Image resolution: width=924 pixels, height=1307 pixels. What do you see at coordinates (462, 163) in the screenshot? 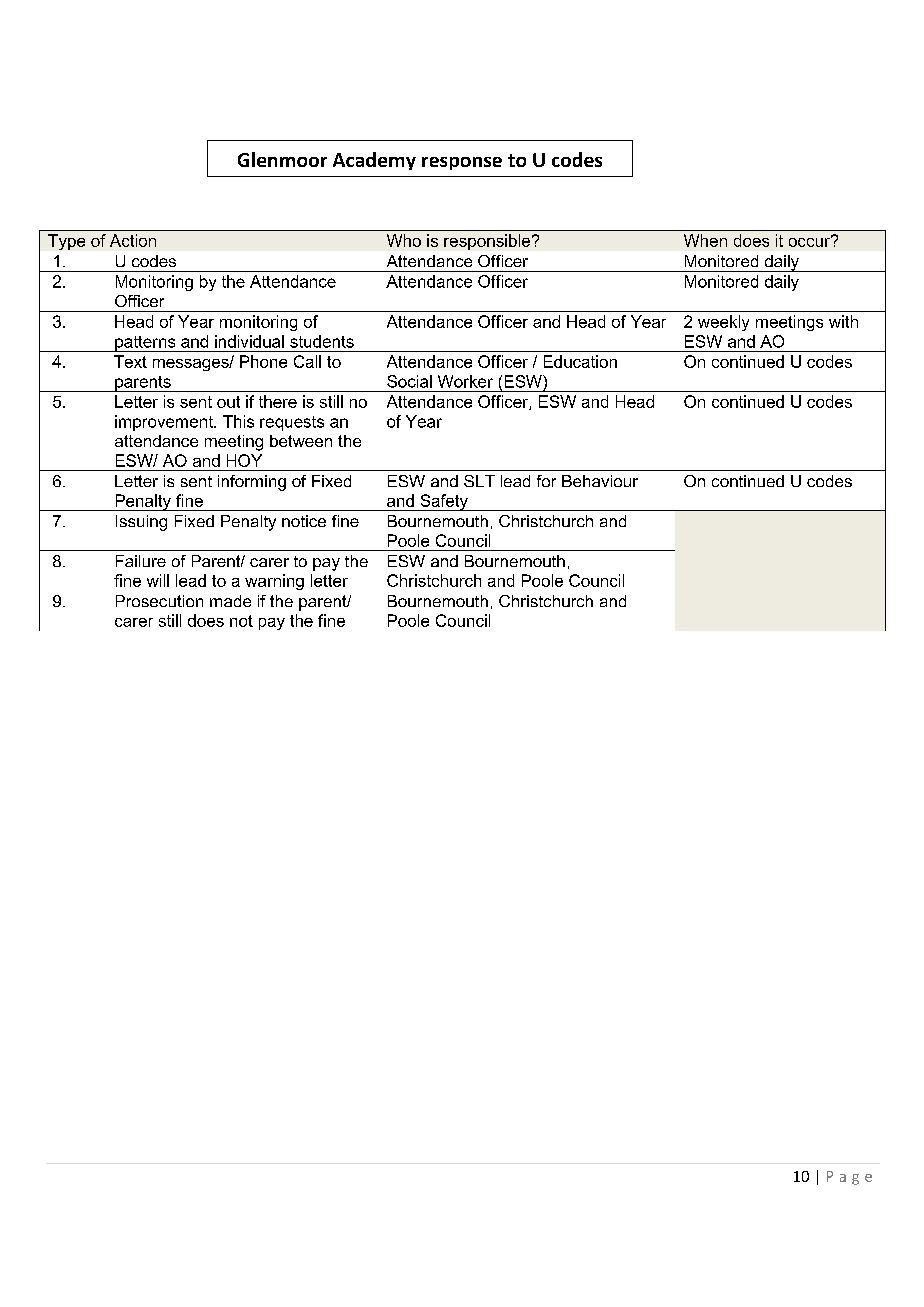
I see `response` at bounding box center [462, 163].
